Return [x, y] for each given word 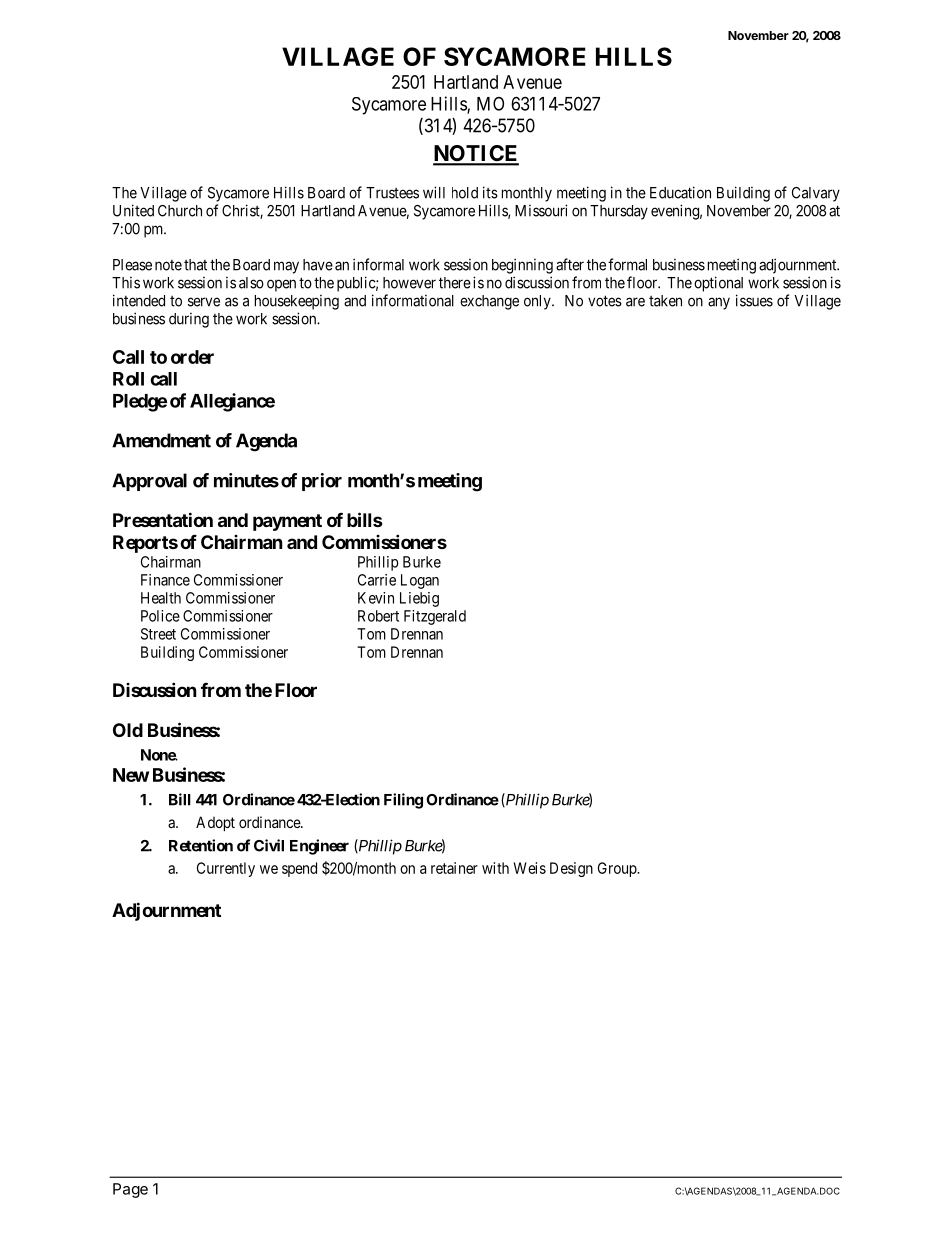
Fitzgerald [435, 617]
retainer [454, 868]
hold [465, 193]
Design [571, 869]
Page [130, 1190]
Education [680, 192]
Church [180, 211]
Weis [530, 868]
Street [158, 634]
